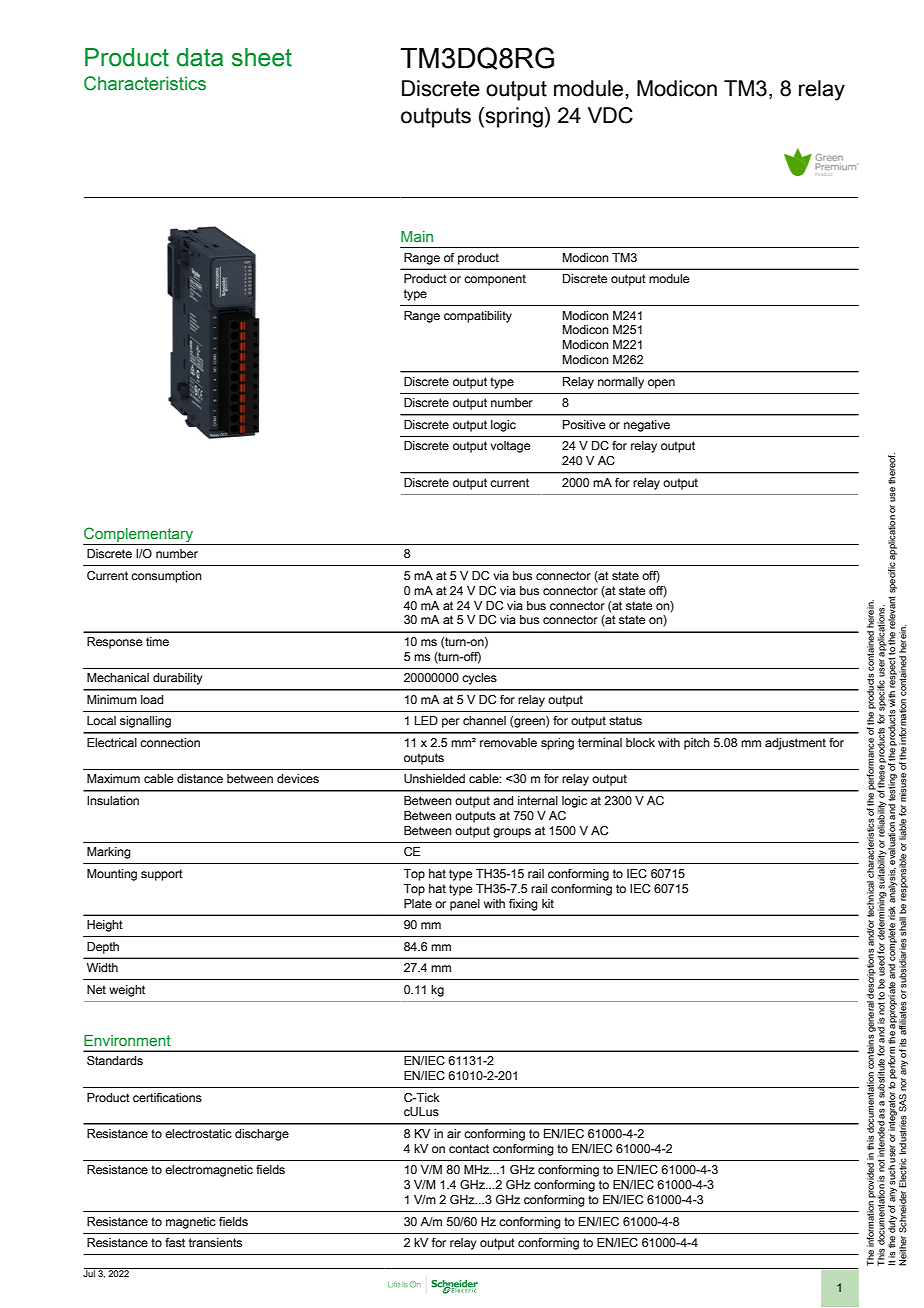 This screenshot has height=1308, width=924. Describe the element at coordinates (548, 903) in the screenshot. I see `kit` at that location.
